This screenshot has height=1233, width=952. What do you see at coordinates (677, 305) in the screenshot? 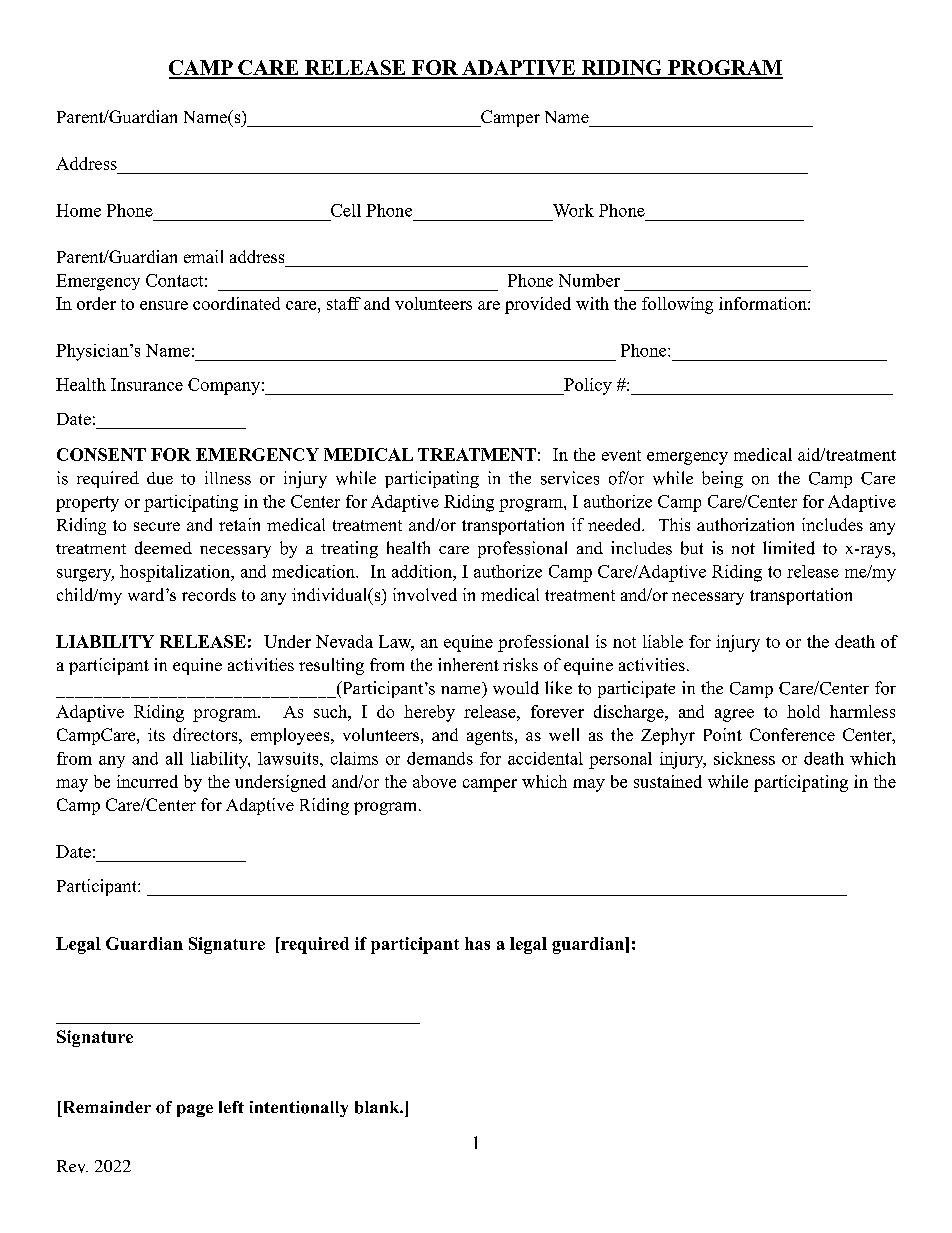
I see `following` at bounding box center [677, 305].
